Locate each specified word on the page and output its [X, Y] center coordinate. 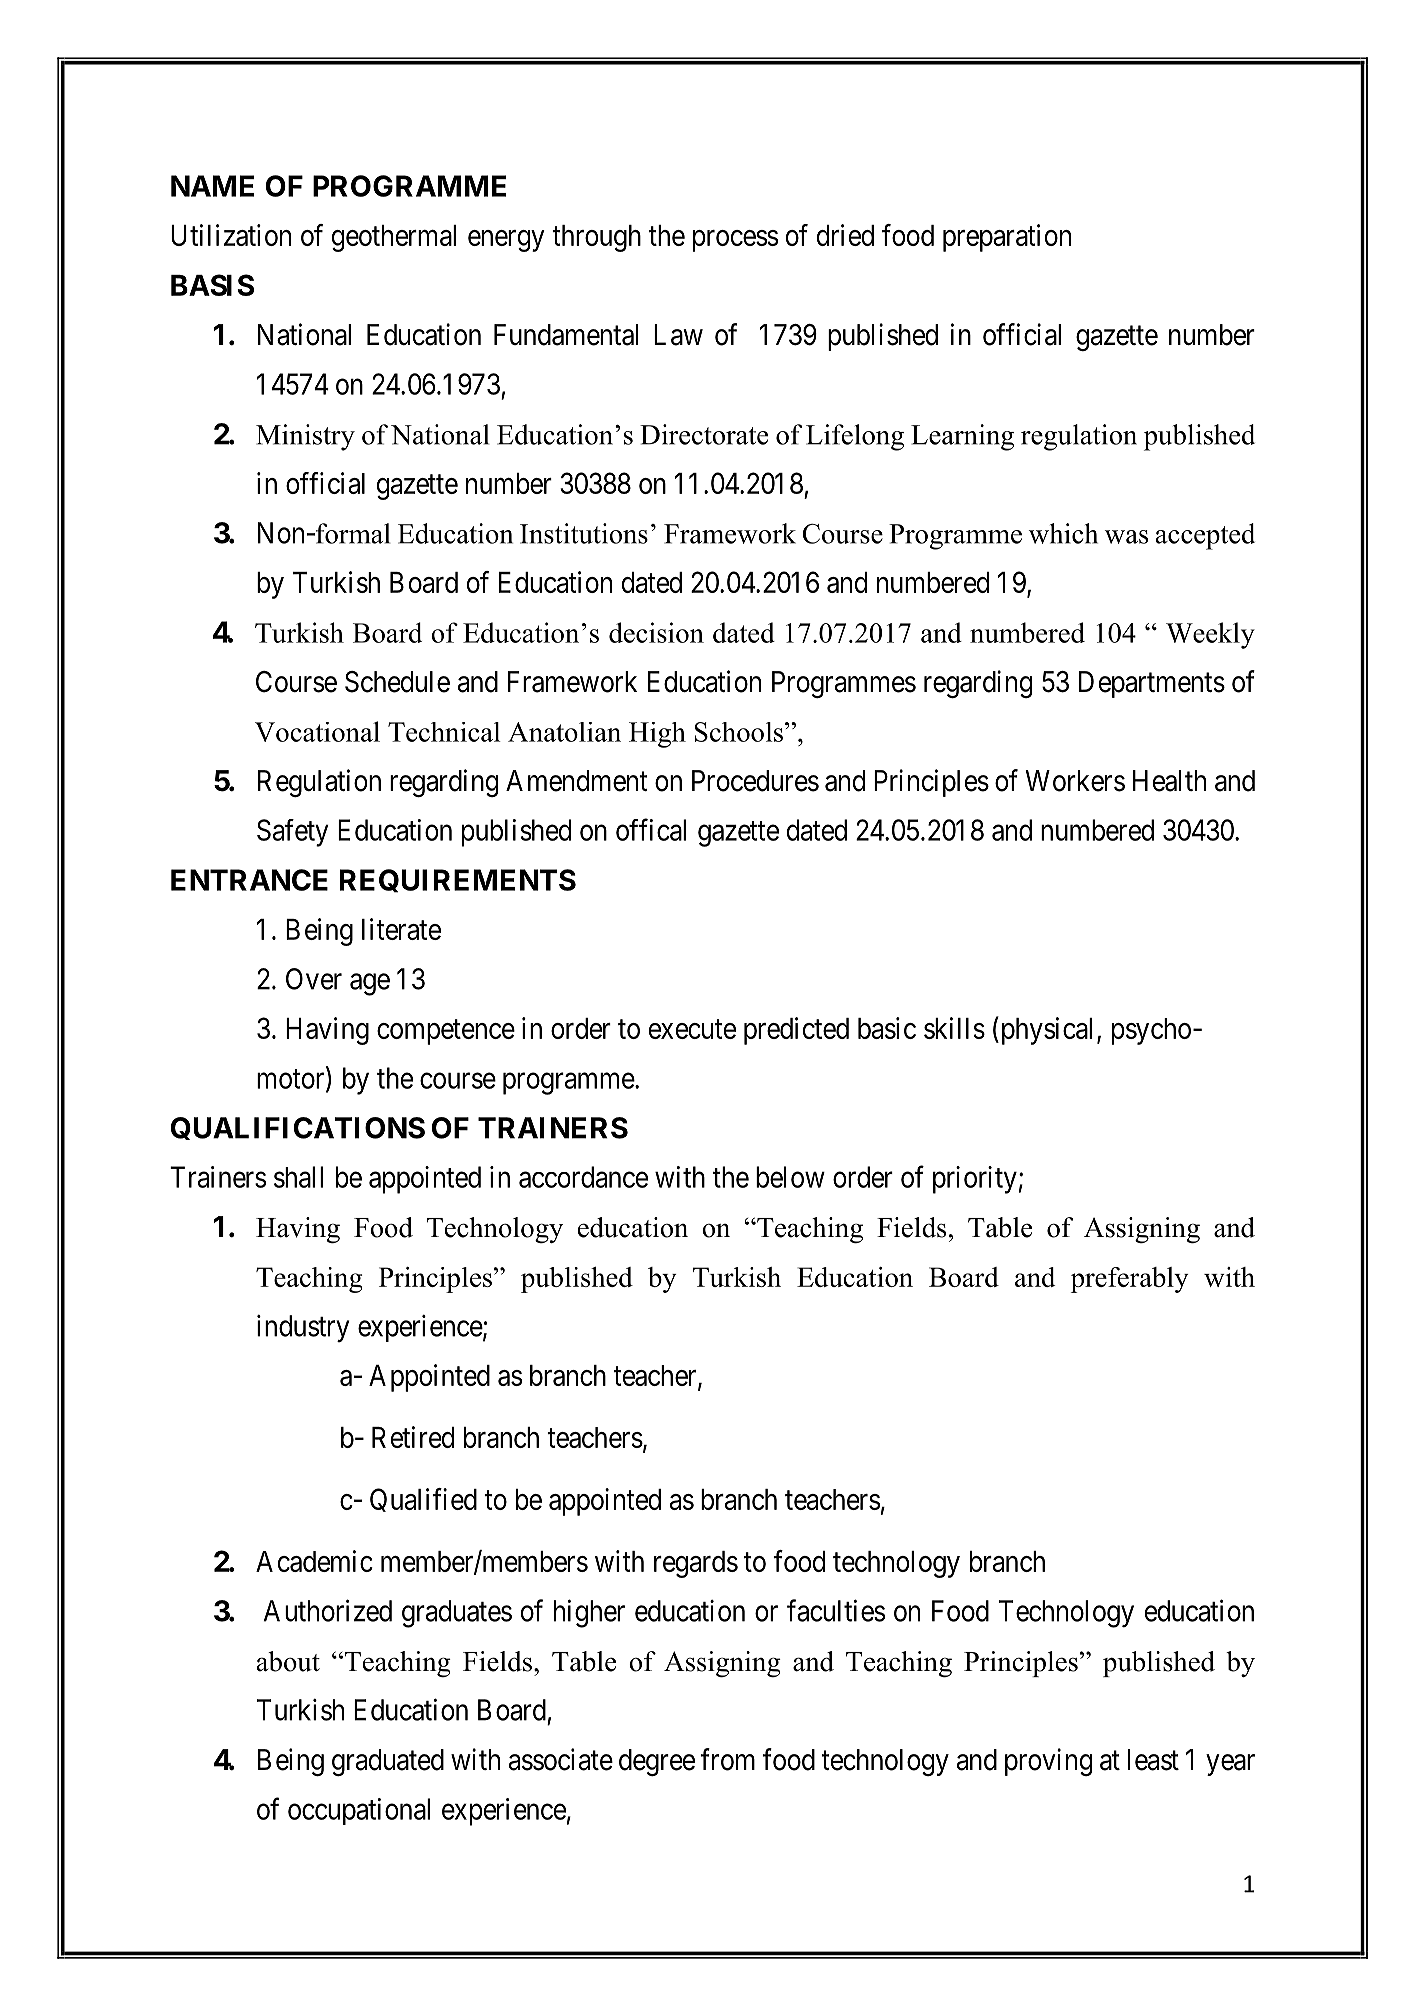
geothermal [394, 238]
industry [303, 1328]
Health [1169, 781]
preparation [1007, 238]
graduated [388, 1762]
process [735, 241]
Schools [740, 732]
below [790, 1177]
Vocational [317, 731]
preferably [1130, 1280]
